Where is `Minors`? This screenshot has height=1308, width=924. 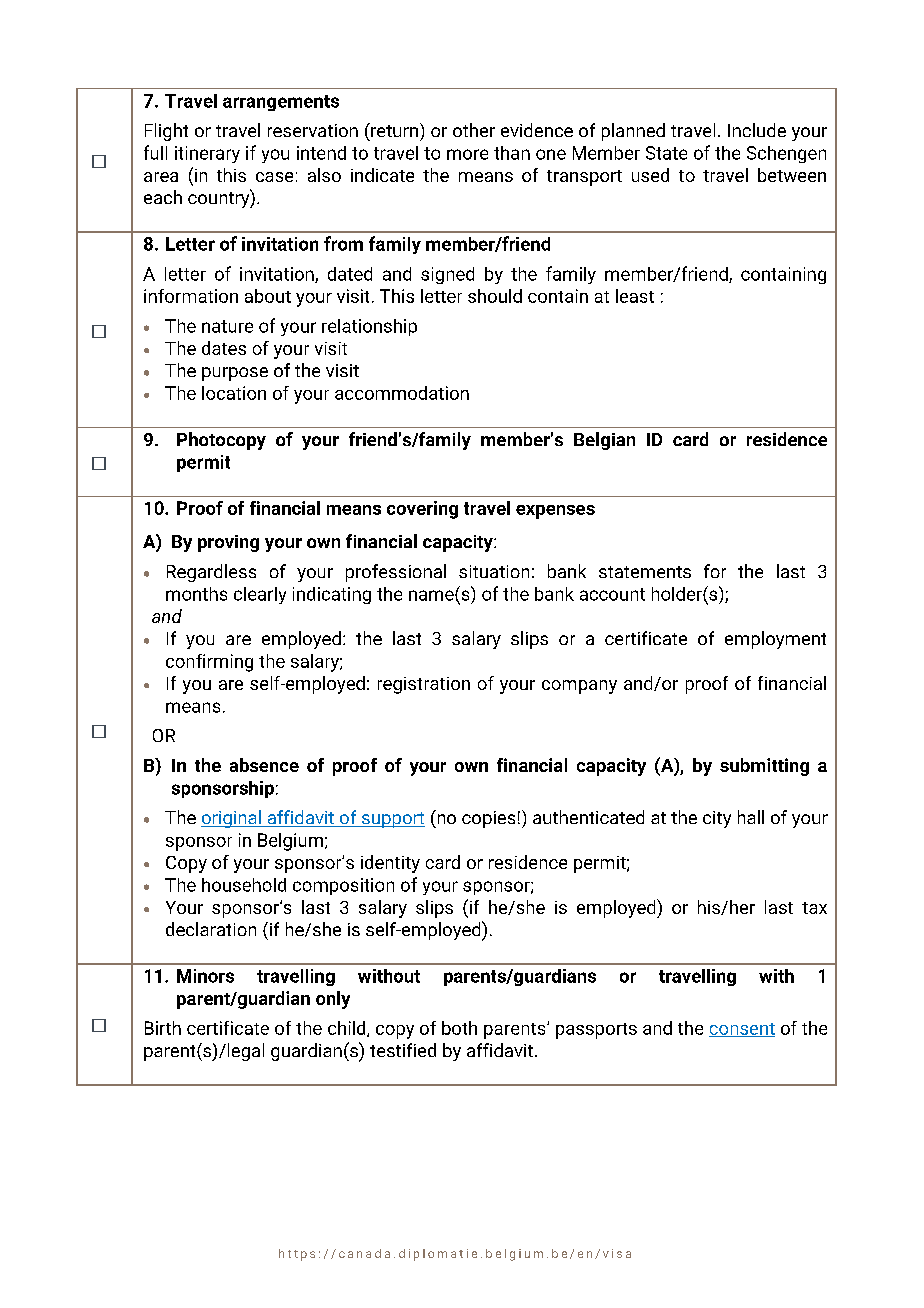 Minors is located at coordinates (205, 976).
